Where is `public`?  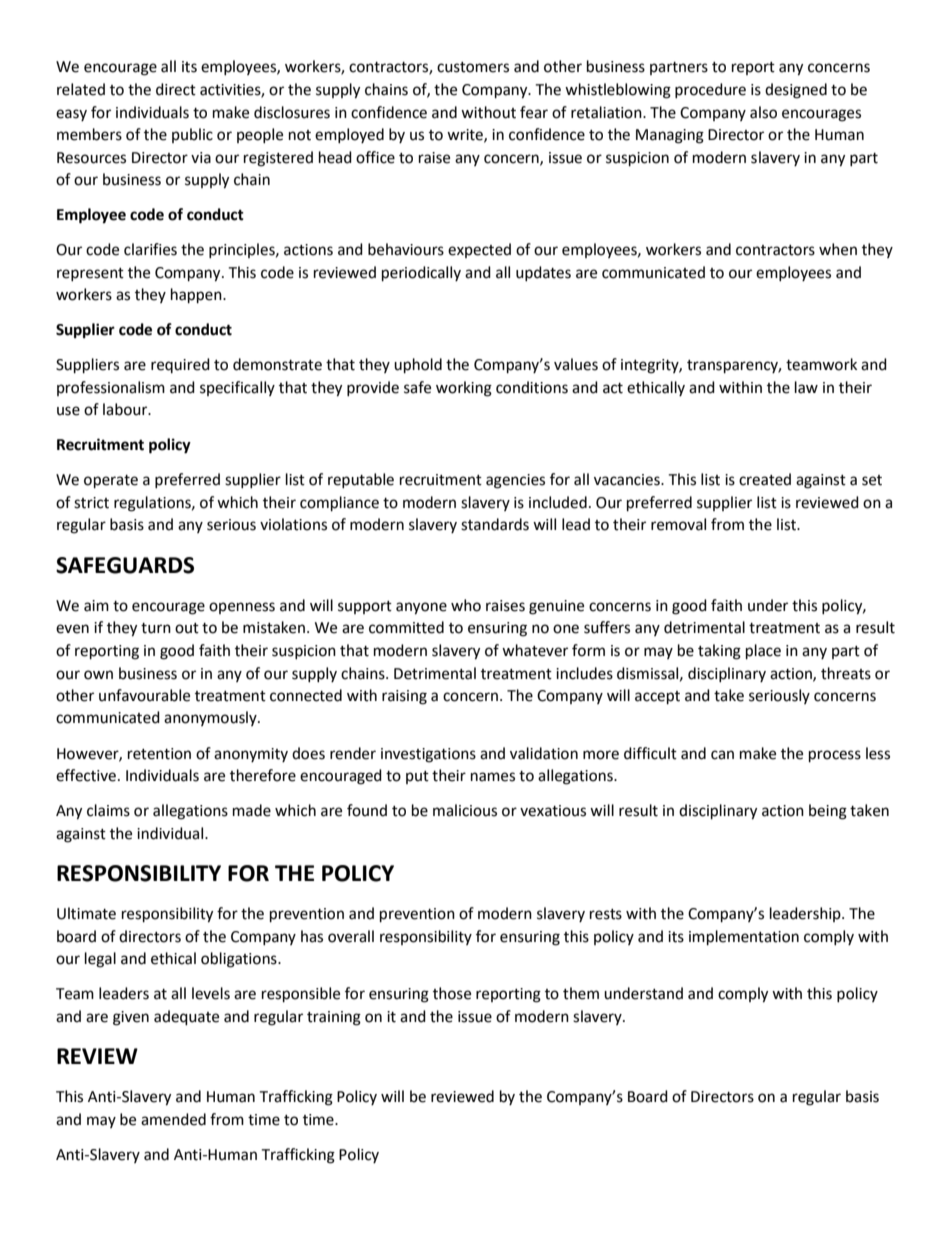
public is located at coordinates (192, 135).
